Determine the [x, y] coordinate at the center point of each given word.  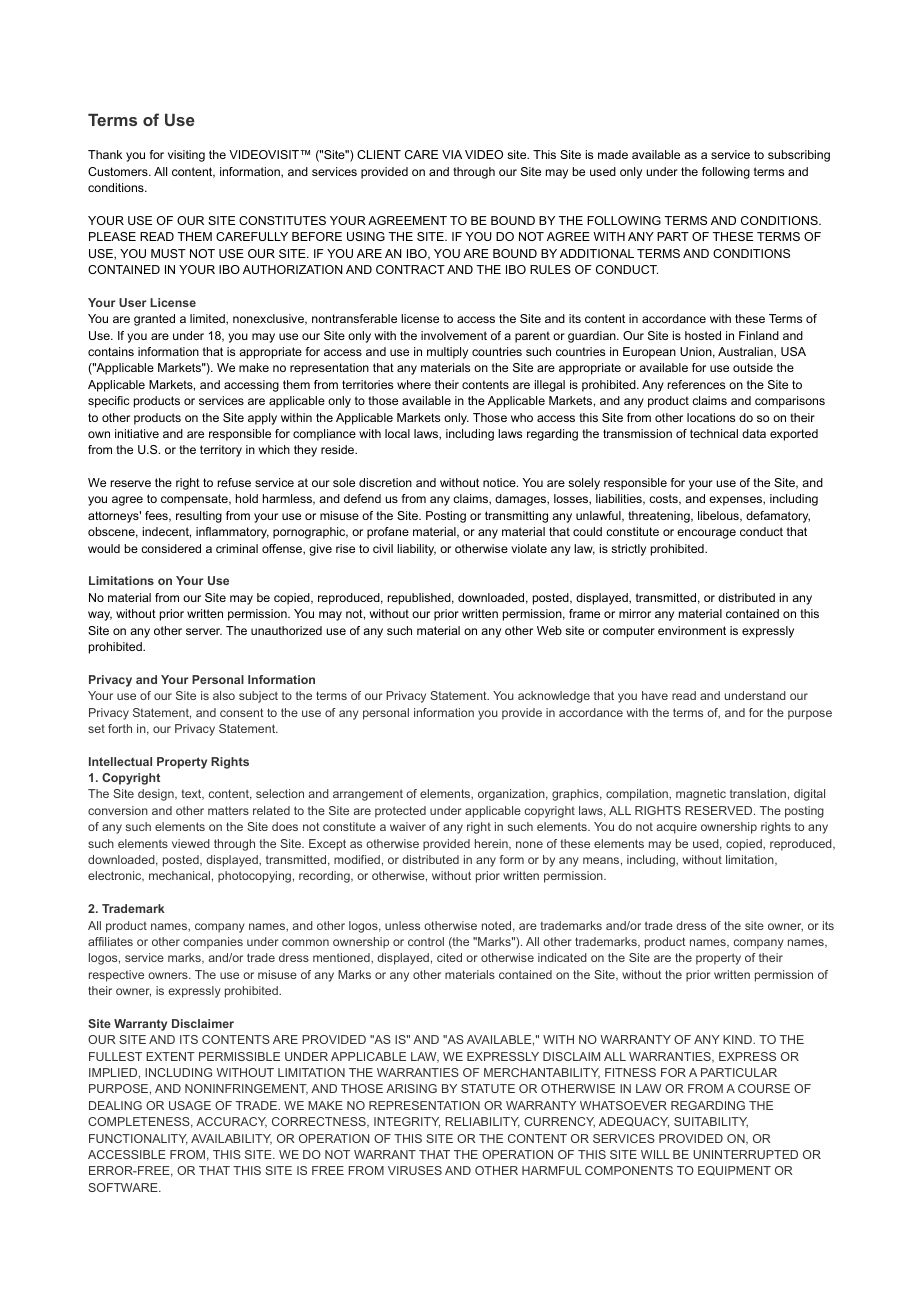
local [397, 433]
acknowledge [554, 697]
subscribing [799, 156]
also [224, 695]
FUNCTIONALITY [138, 1139]
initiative [137, 433]
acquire [676, 828]
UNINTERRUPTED [745, 1154]
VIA [452, 154]
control [426, 941]
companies [213, 943]
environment [692, 630]
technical [714, 433]
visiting [186, 156]
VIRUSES [415, 1170]
